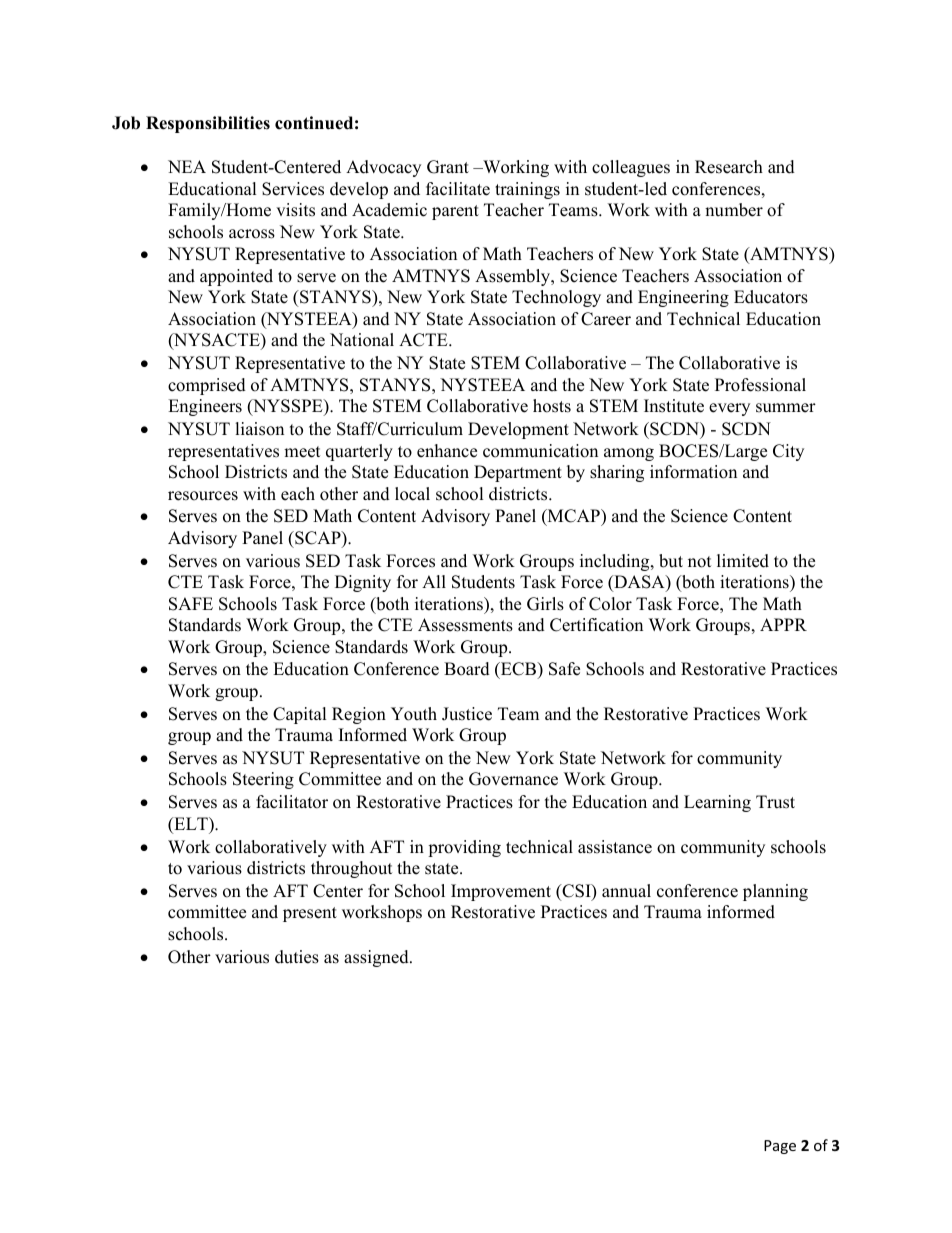 Image resolution: width=952 pixels, height=1233 pixels. I want to click on duties, so click(297, 957).
